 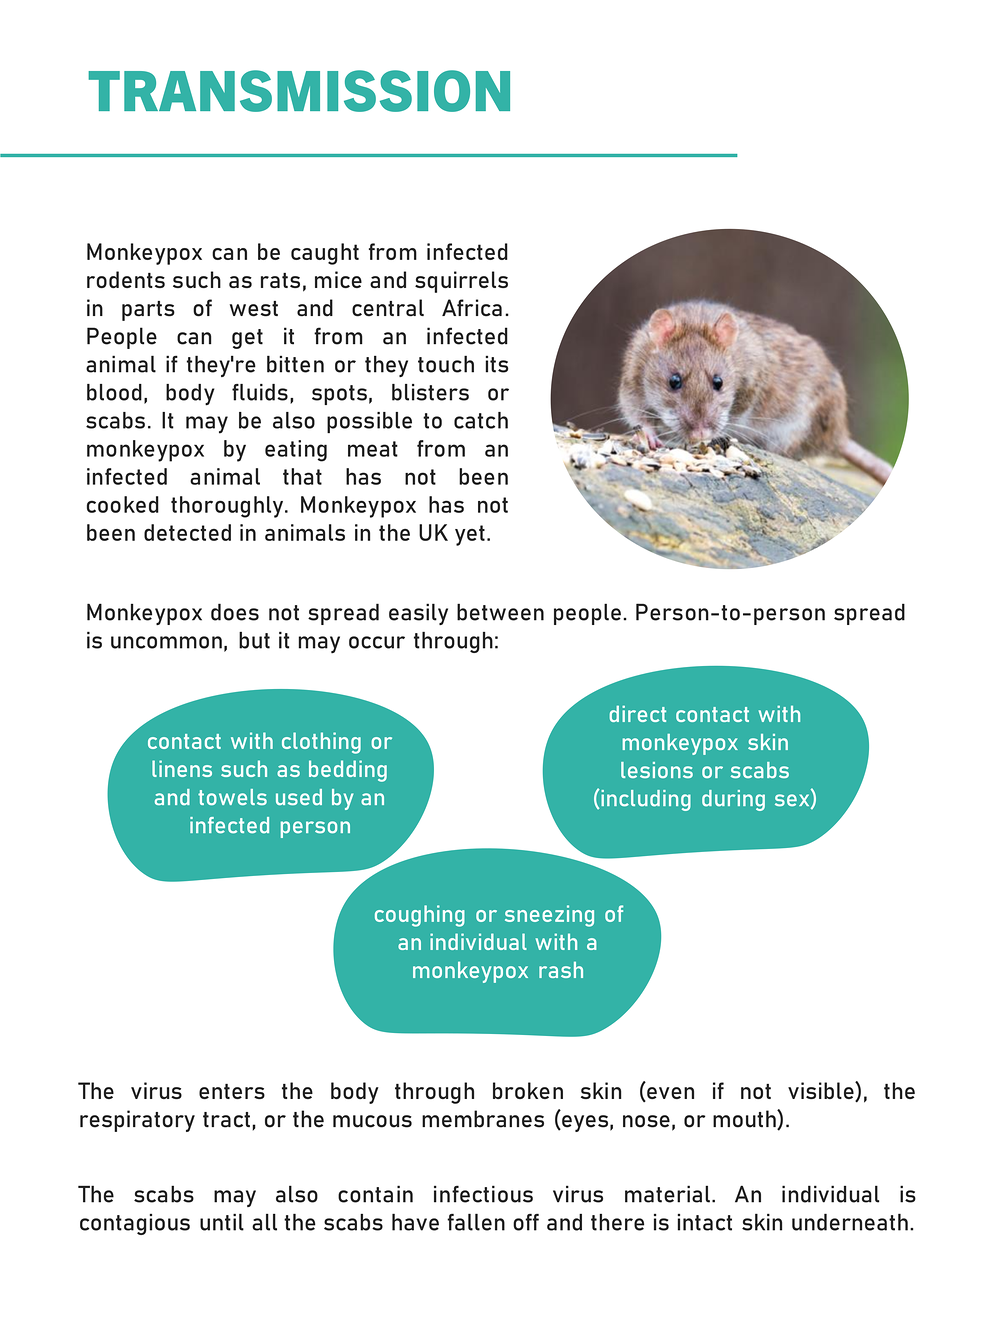 I want to click on catch, so click(x=481, y=420).
